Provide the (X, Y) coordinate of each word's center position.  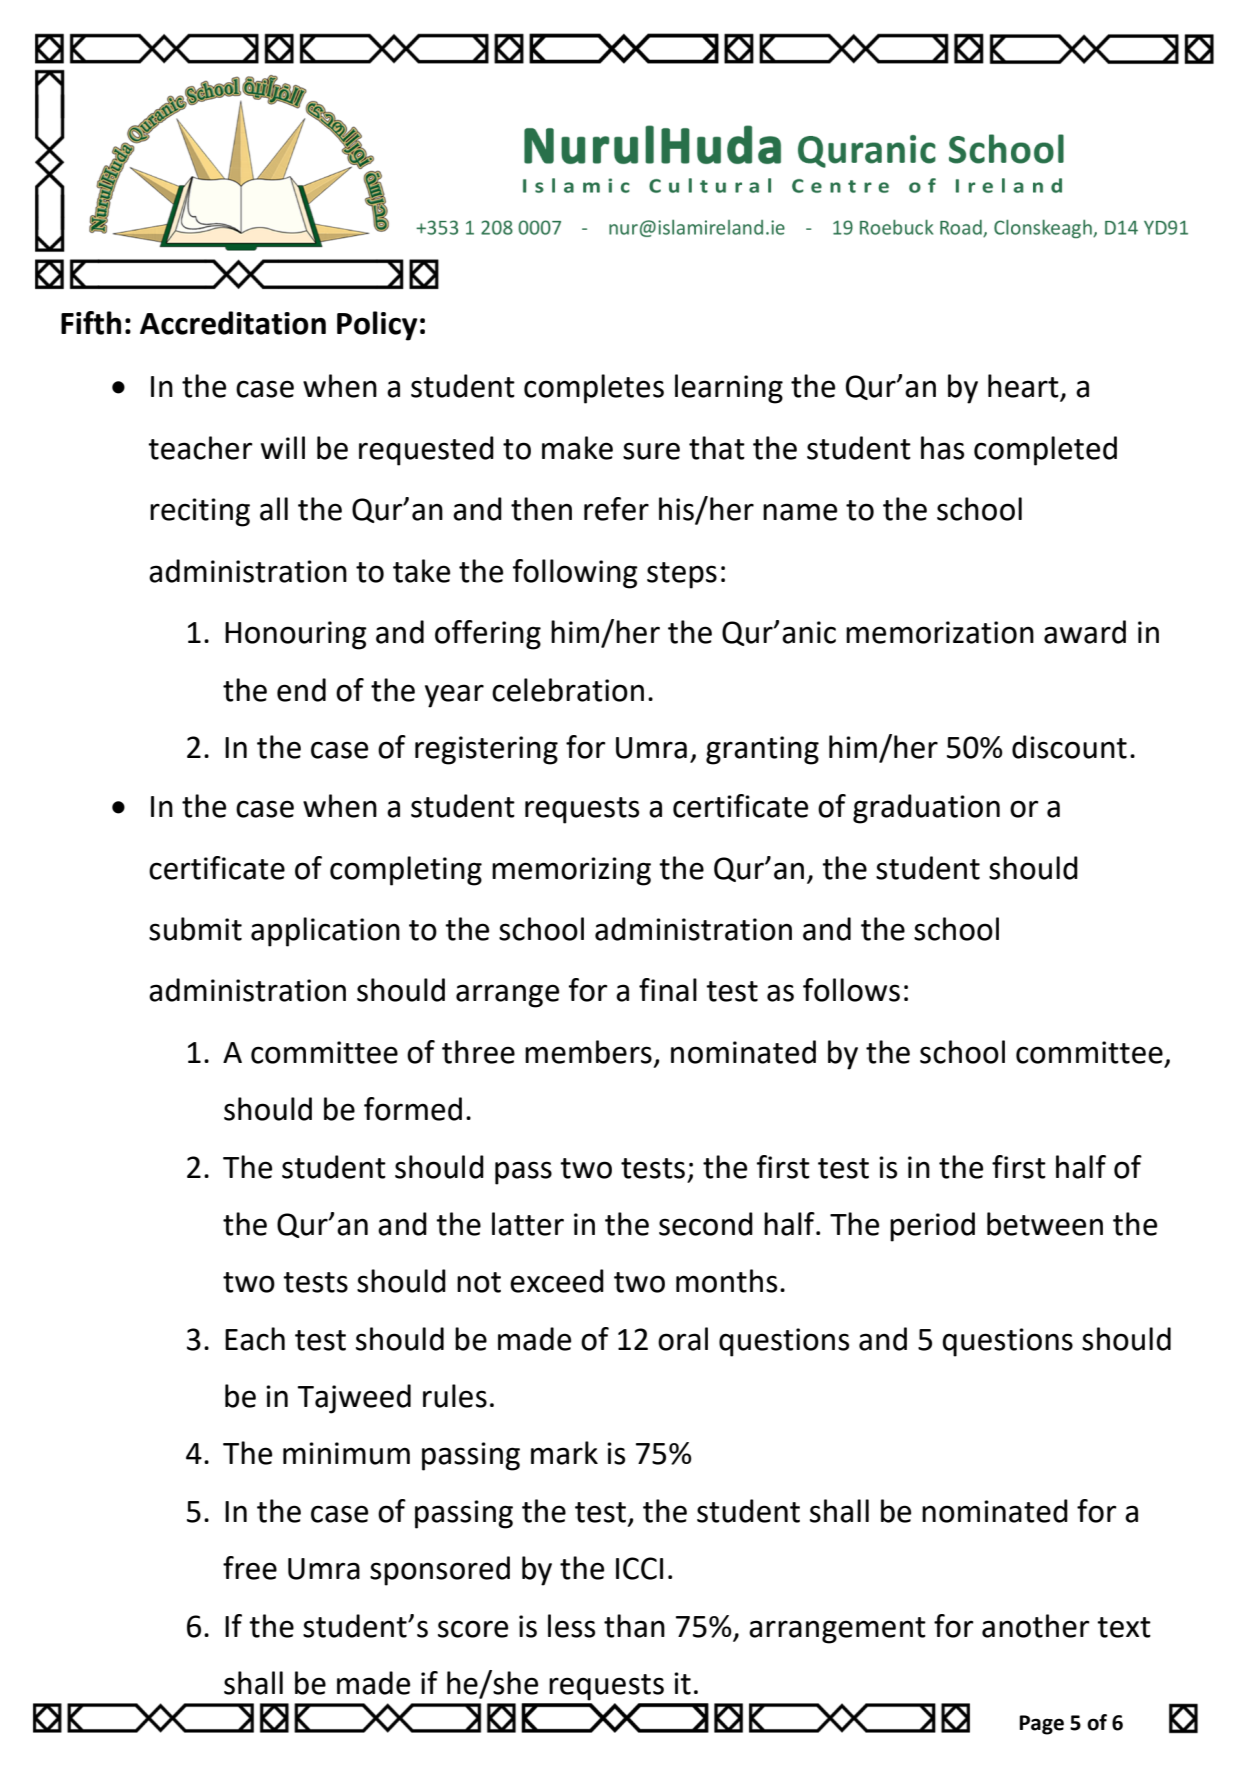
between (1045, 1224)
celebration (568, 690)
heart (1024, 387)
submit (195, 929)
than (634, 1626)
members (588, 1052)
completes (594, 389)
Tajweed (354, 1399)
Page (1041, 1725)
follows (851, 990)
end (301, 690)
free (250, 1568)
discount (1069, 747)
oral (683, 1339)
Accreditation (233, 323)
